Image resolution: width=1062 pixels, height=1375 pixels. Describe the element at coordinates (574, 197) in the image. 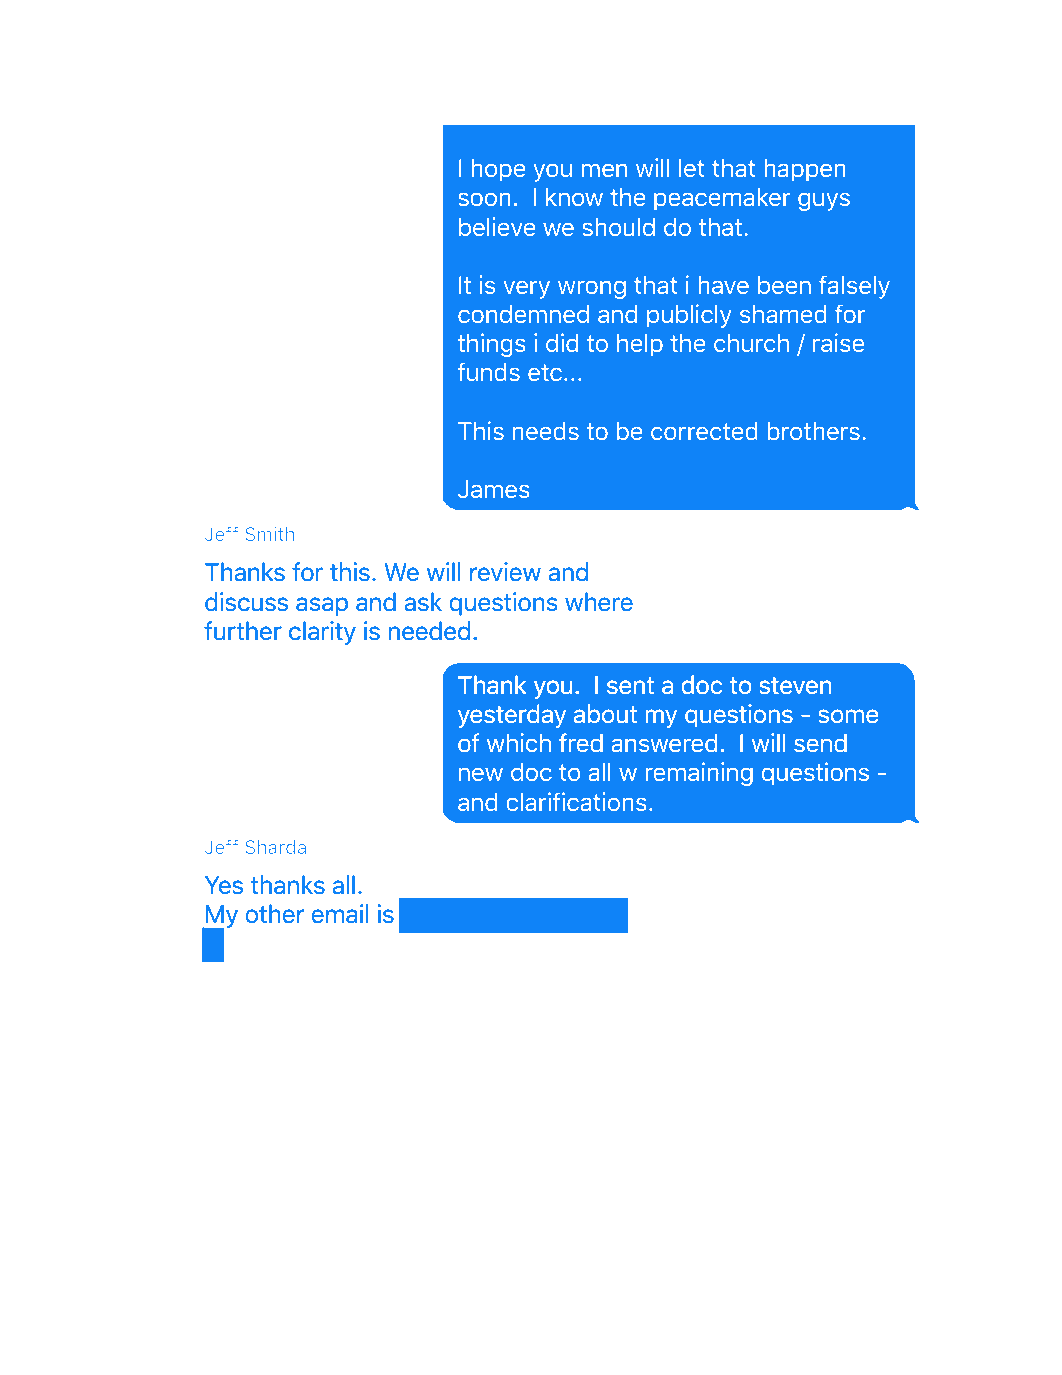

I see `know` at that location.
